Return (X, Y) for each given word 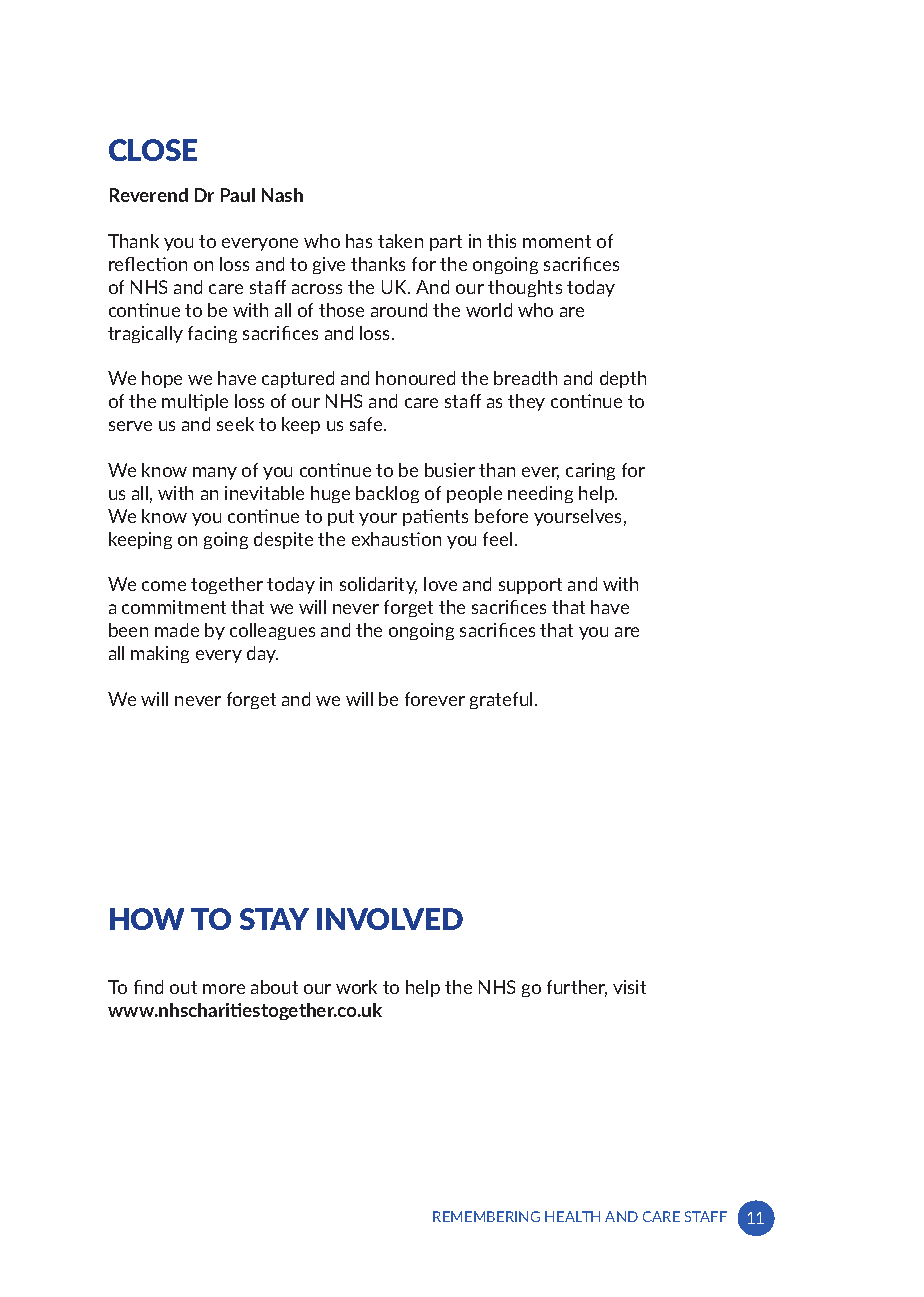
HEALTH (572, 1216)
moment (557, 241)
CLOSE (153, 150)
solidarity (378, 585)
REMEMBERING (486, 1216)
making (160, 654)
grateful (501, 700)
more (224, 989)
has (359, 241)
